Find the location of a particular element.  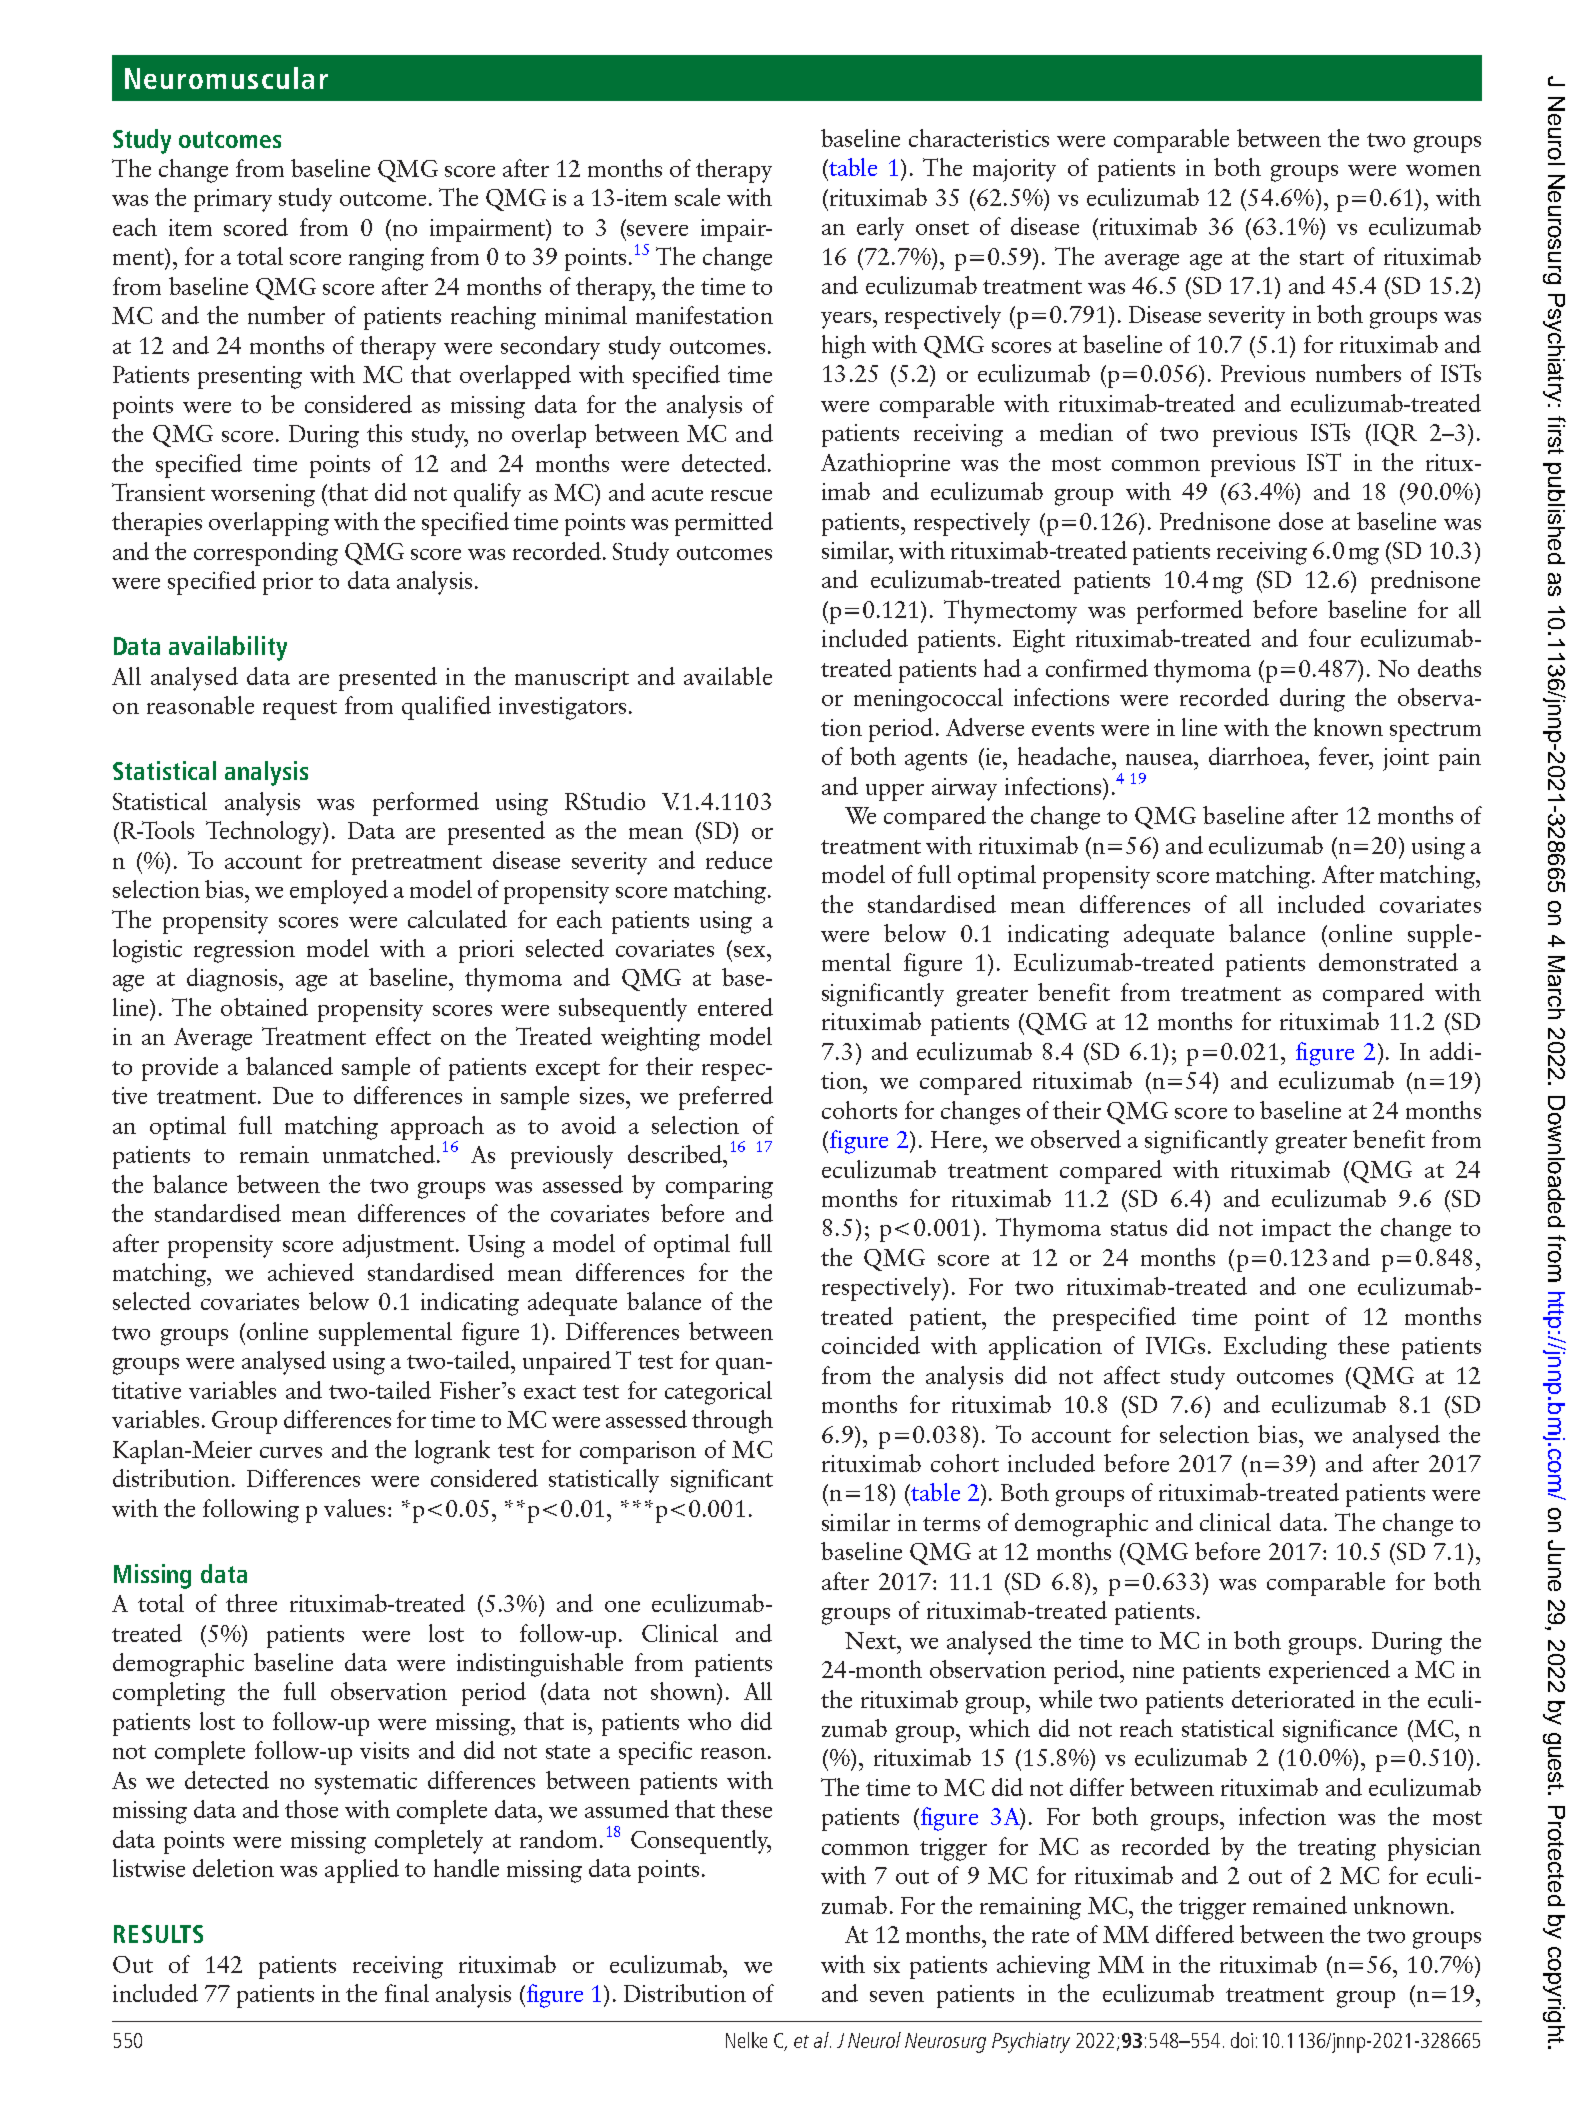

entered is located at coordinates (735, 1007).
